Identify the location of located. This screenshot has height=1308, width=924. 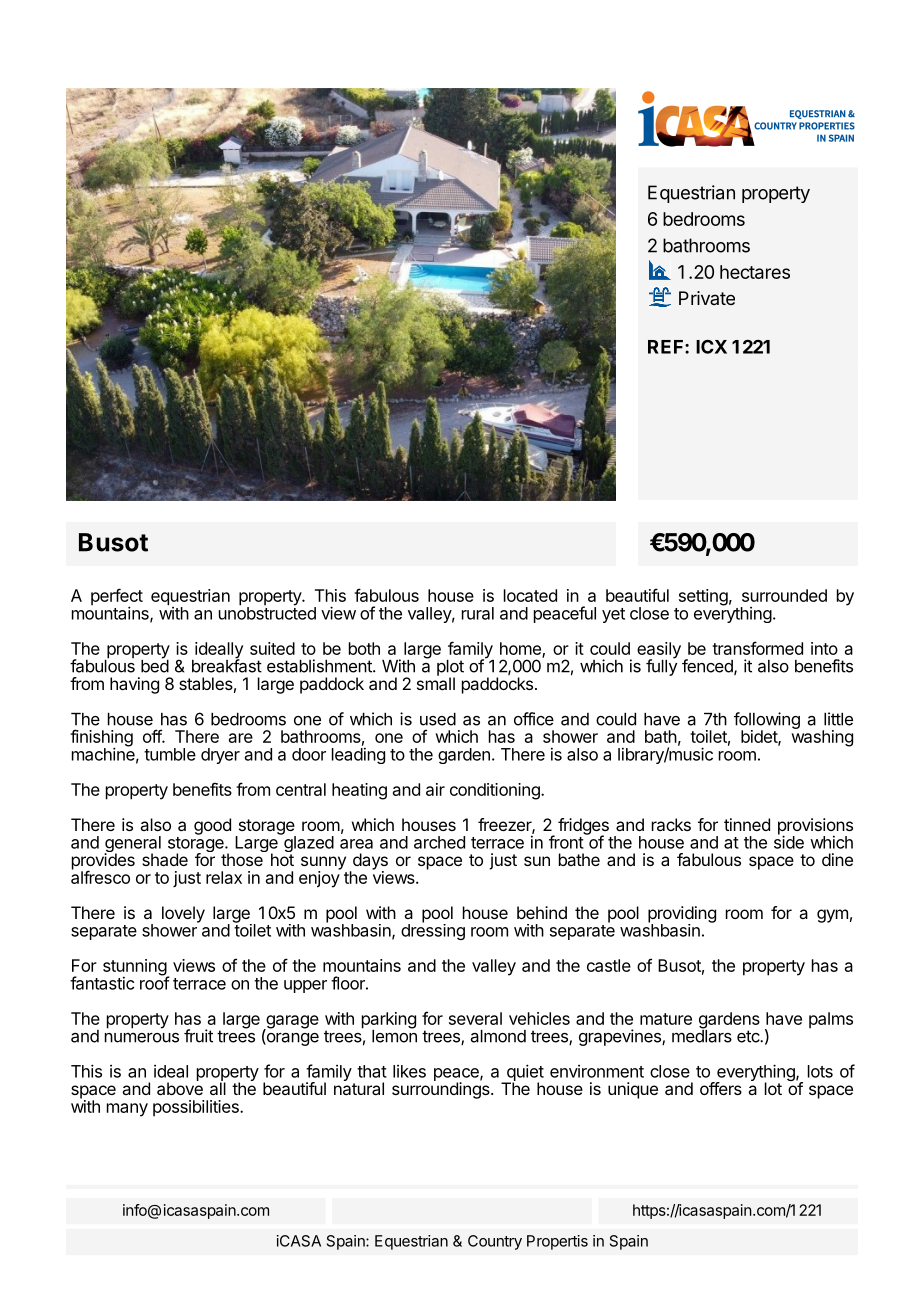
(530, 595).
